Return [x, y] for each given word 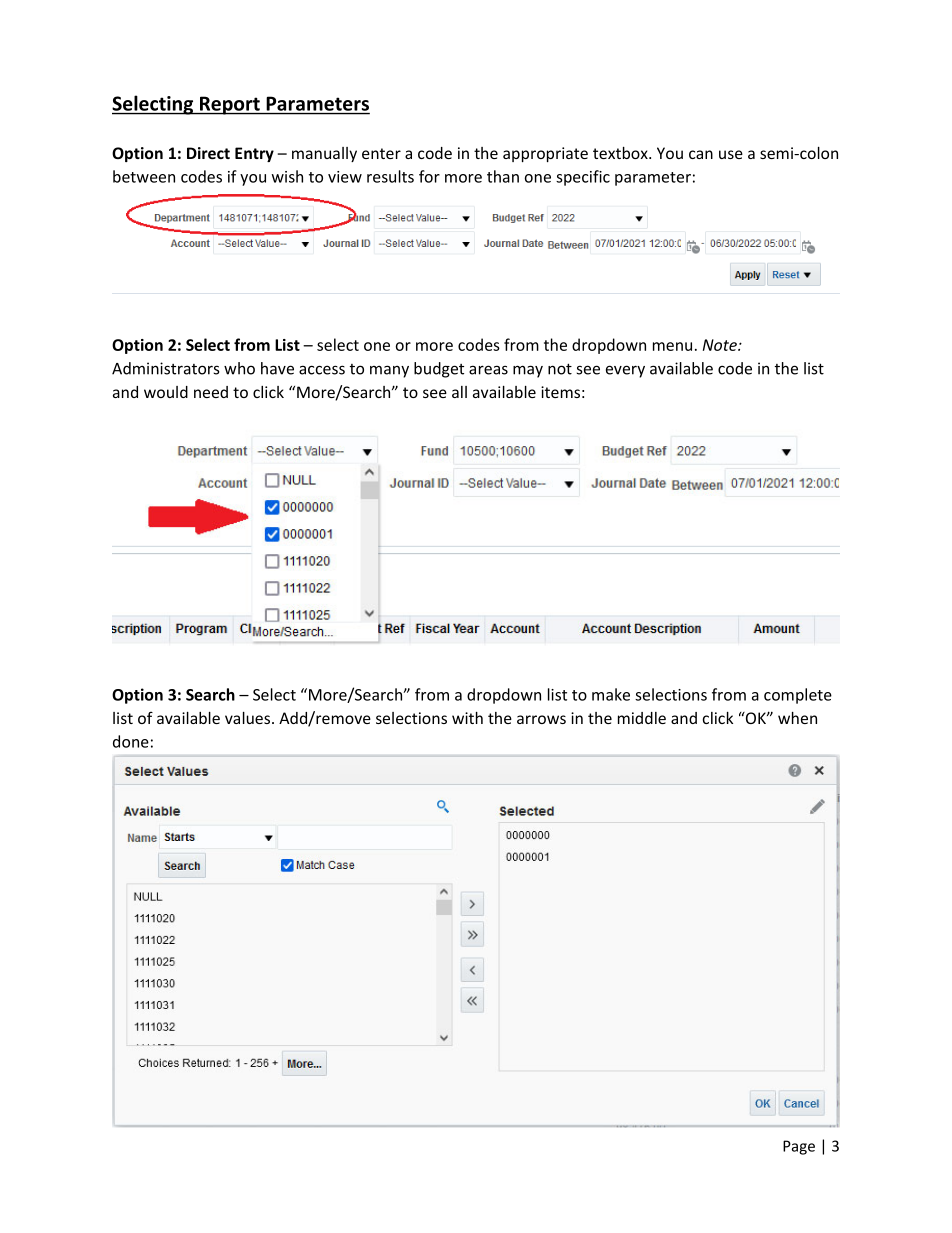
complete [798, 696]
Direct [208, 153]
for [429, 176]
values [249, 718]
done [131, 741]
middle [642, 718]
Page [799, 1147]
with [467, 718]
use [731, 154]
